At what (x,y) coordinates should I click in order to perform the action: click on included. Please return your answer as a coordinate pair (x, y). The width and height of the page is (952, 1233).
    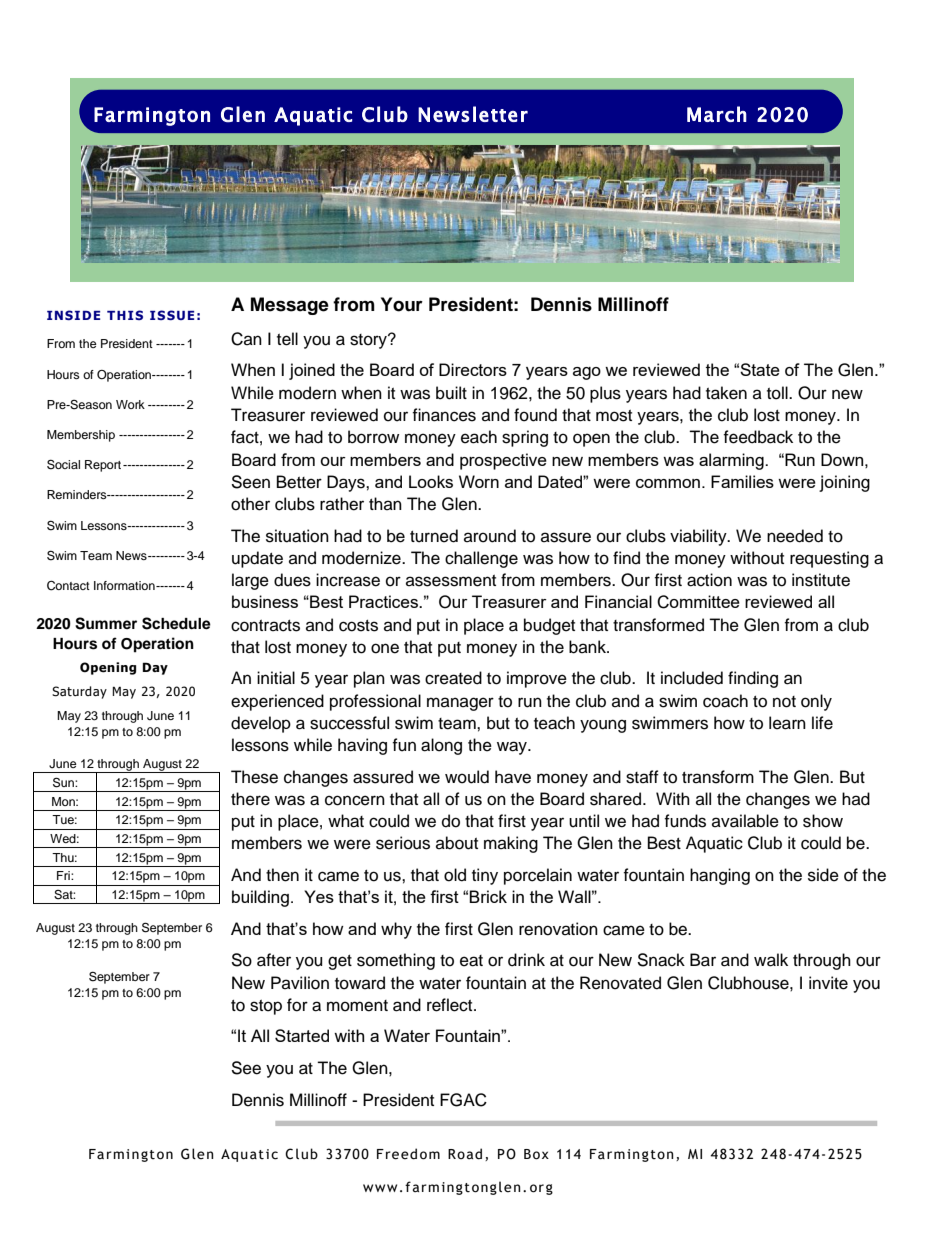
    Looking at the image, I should click on (692, 678).
